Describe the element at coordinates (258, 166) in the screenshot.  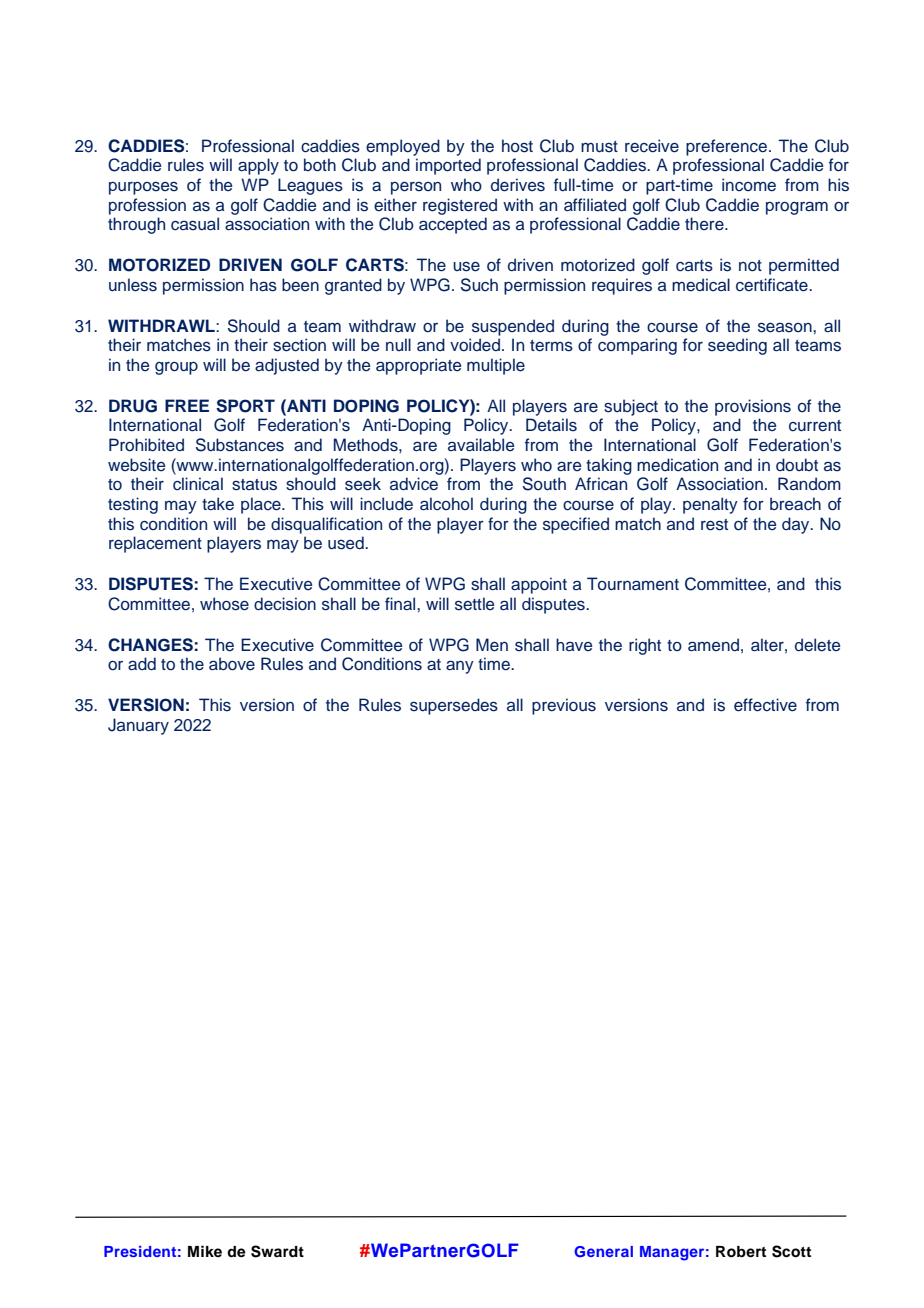
I see `apply` at that location.
